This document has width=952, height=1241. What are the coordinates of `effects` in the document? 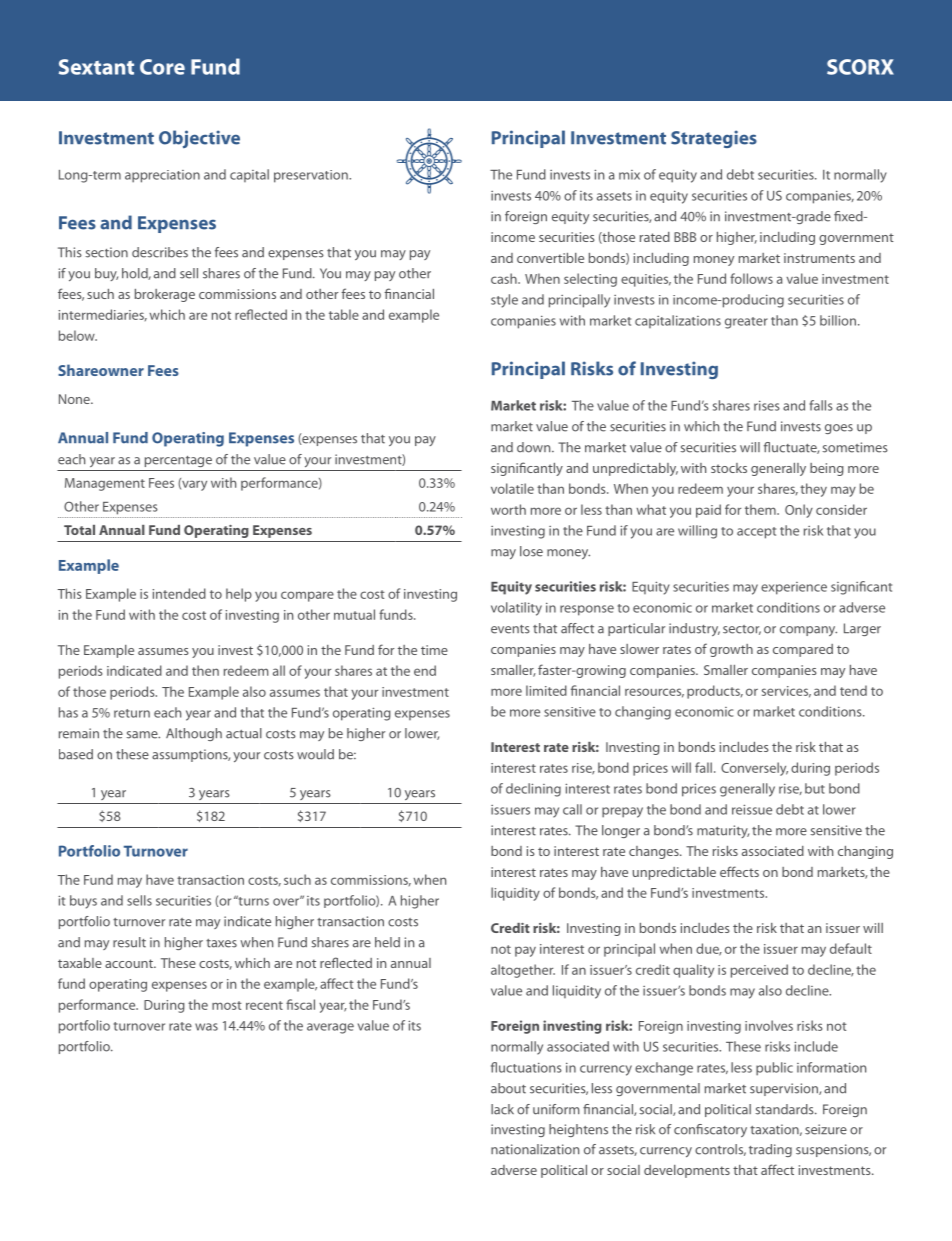 It's located at (739, 871).
